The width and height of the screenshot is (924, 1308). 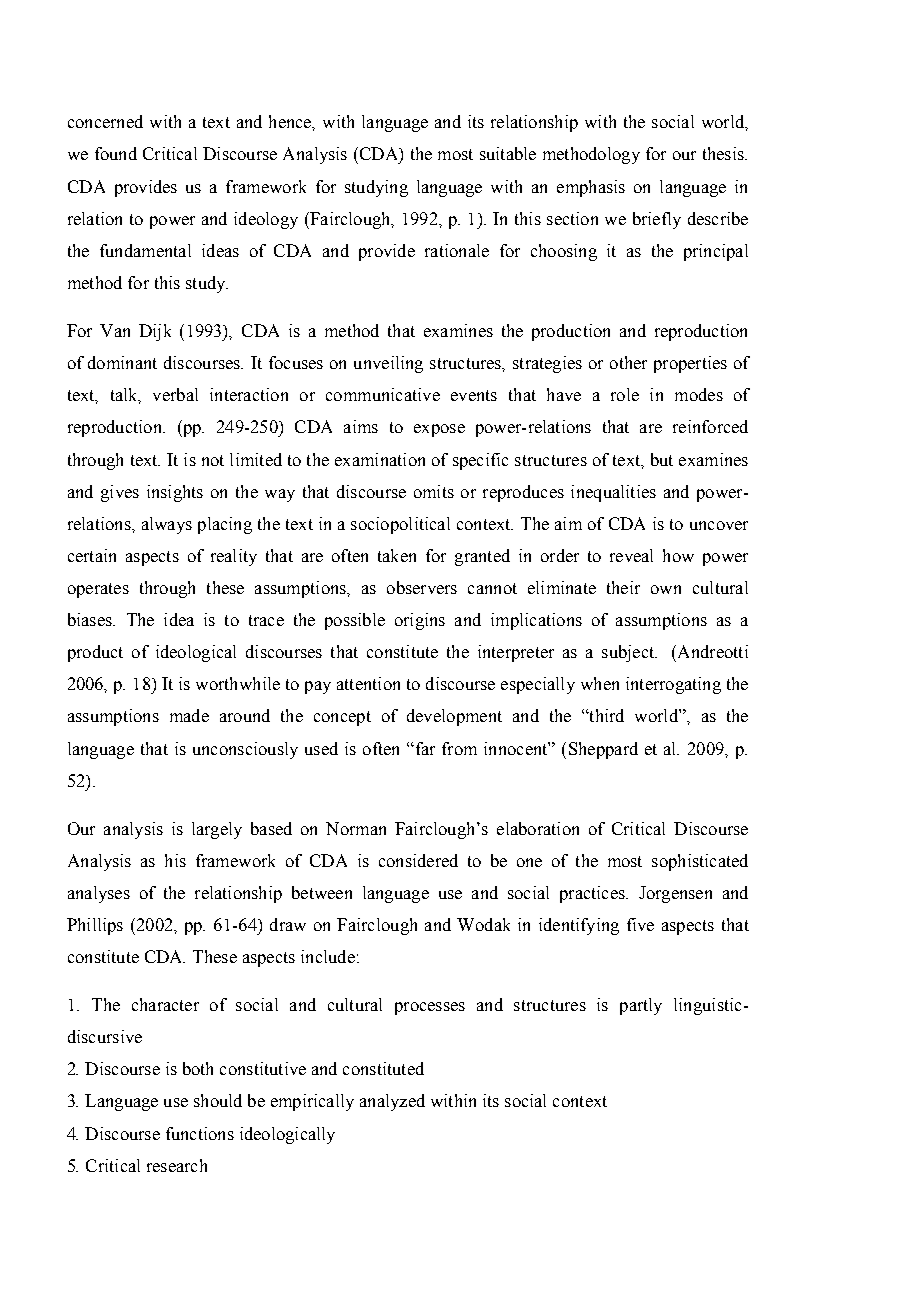 What do you see at coordinates (420, 621) in the screenshot?
I see `origins` at bounding box center [420, 621].
